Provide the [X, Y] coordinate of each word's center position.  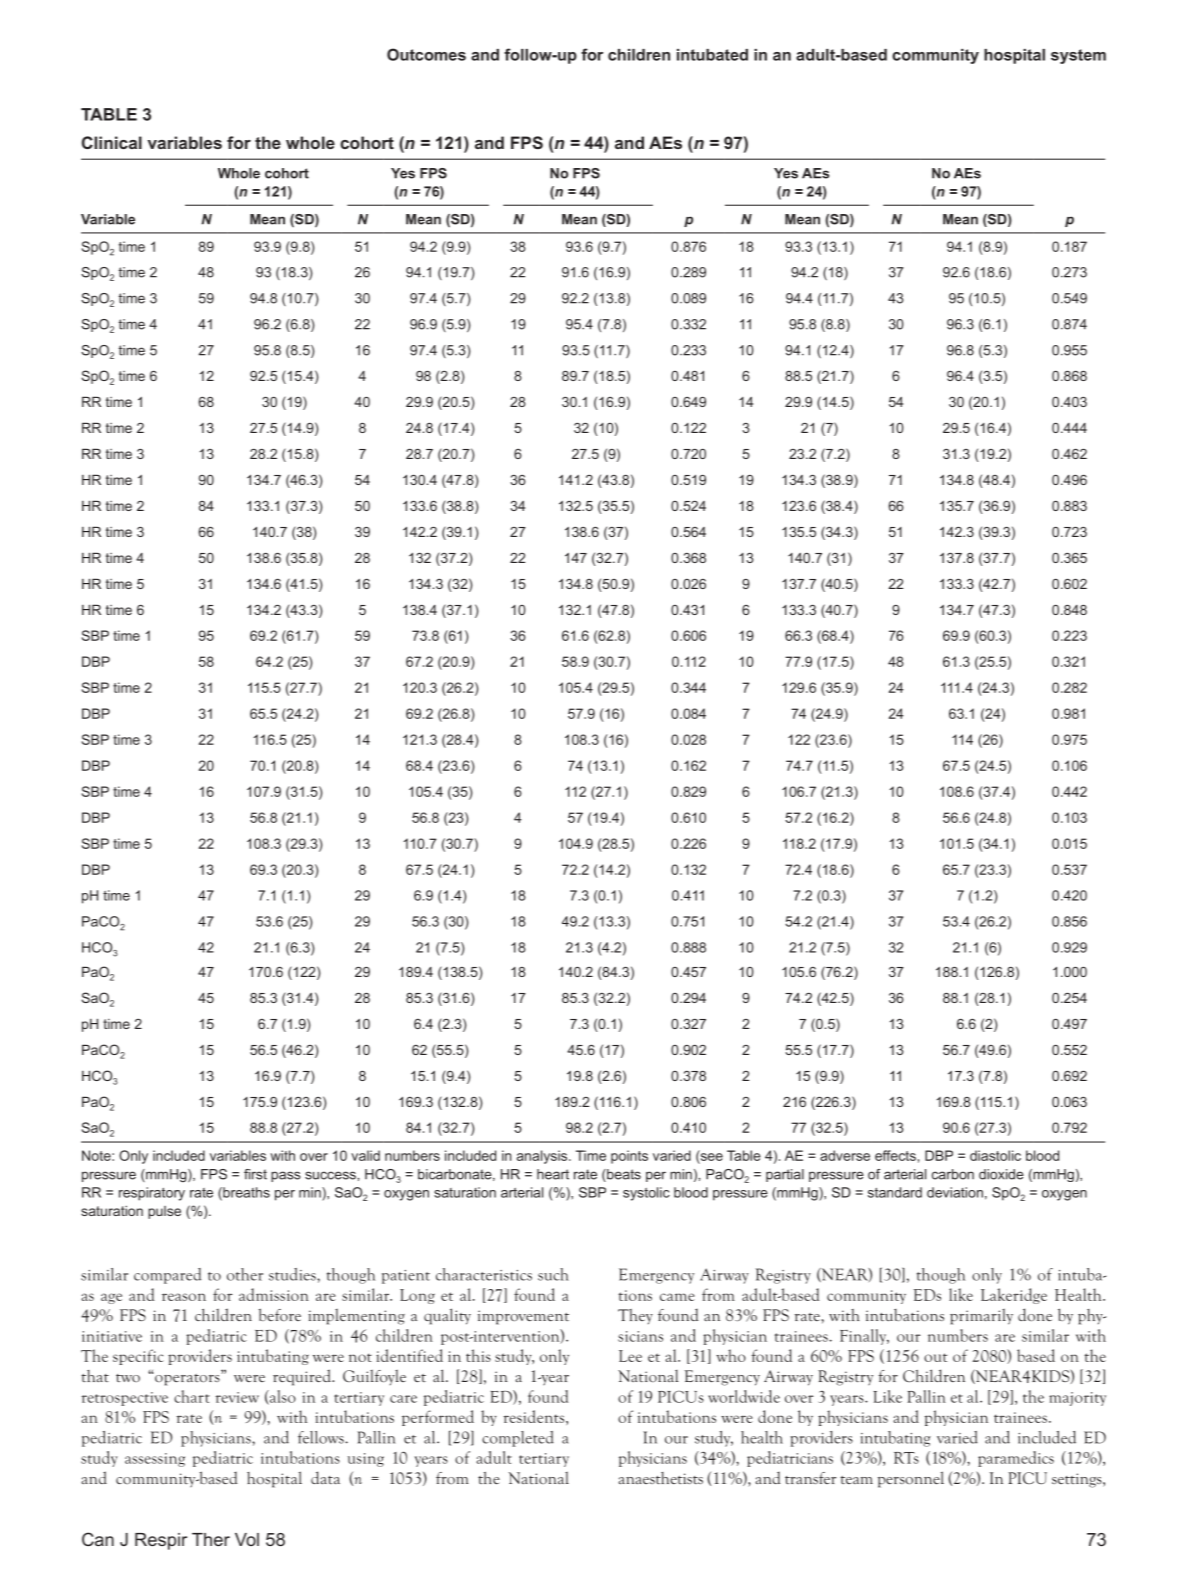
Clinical [112, 142]
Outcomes [426, 54]
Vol [247, 1539]
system [1078, 56]
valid [365, 1155]
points [629, 1157]
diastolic [995, 1155]
